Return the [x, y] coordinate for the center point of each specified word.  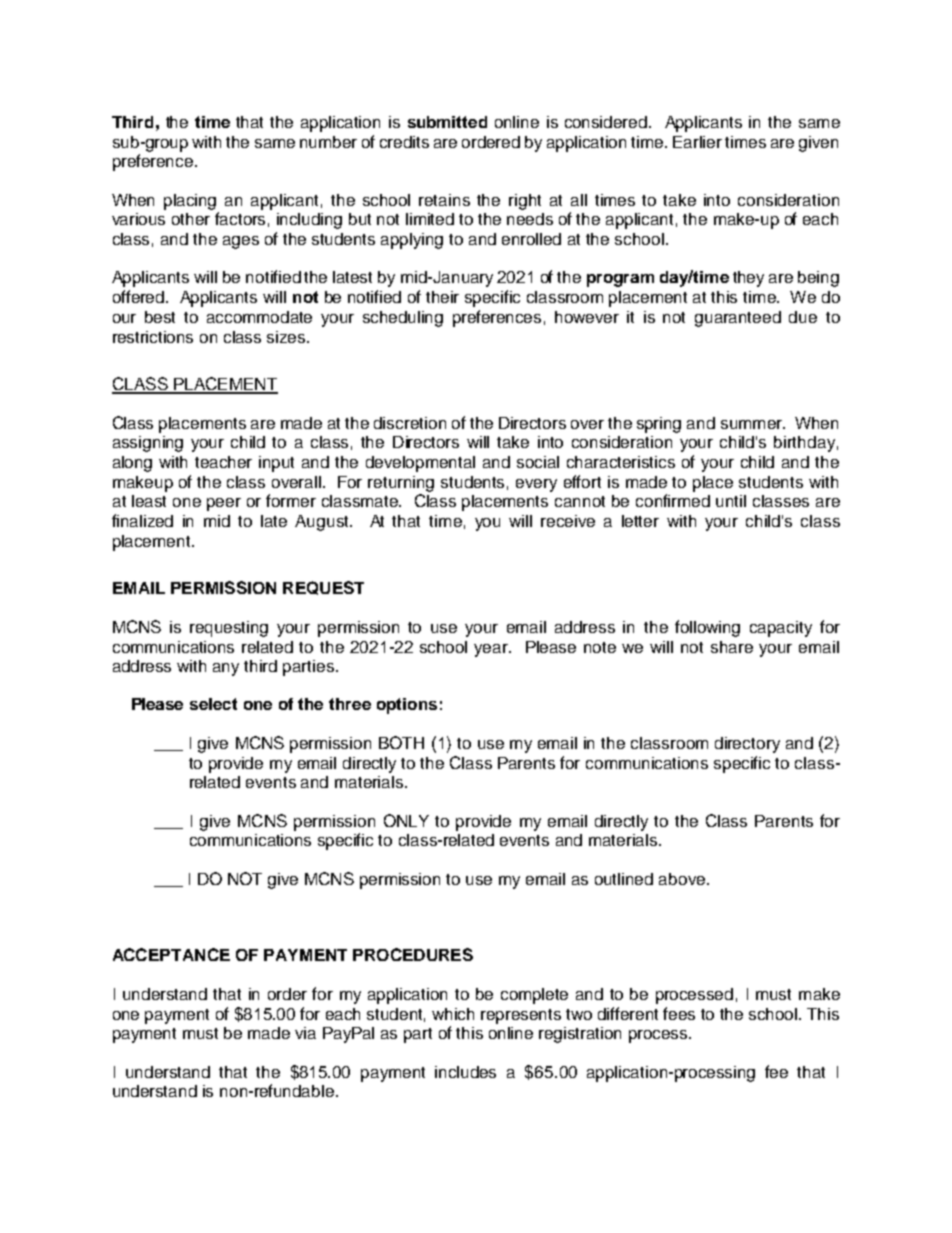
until [731, 501]
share [732, 647]
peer [224, 504]
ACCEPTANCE [171, 954]
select [213, 704]
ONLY [406, 820]
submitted [447, 122]
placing [190, 202]
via [305, 1033]
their [442, 297]
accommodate [259, 317]
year [492, 650]
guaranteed [738, 319]
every [536, 485]
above [682, 879]
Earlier [697, 142]
